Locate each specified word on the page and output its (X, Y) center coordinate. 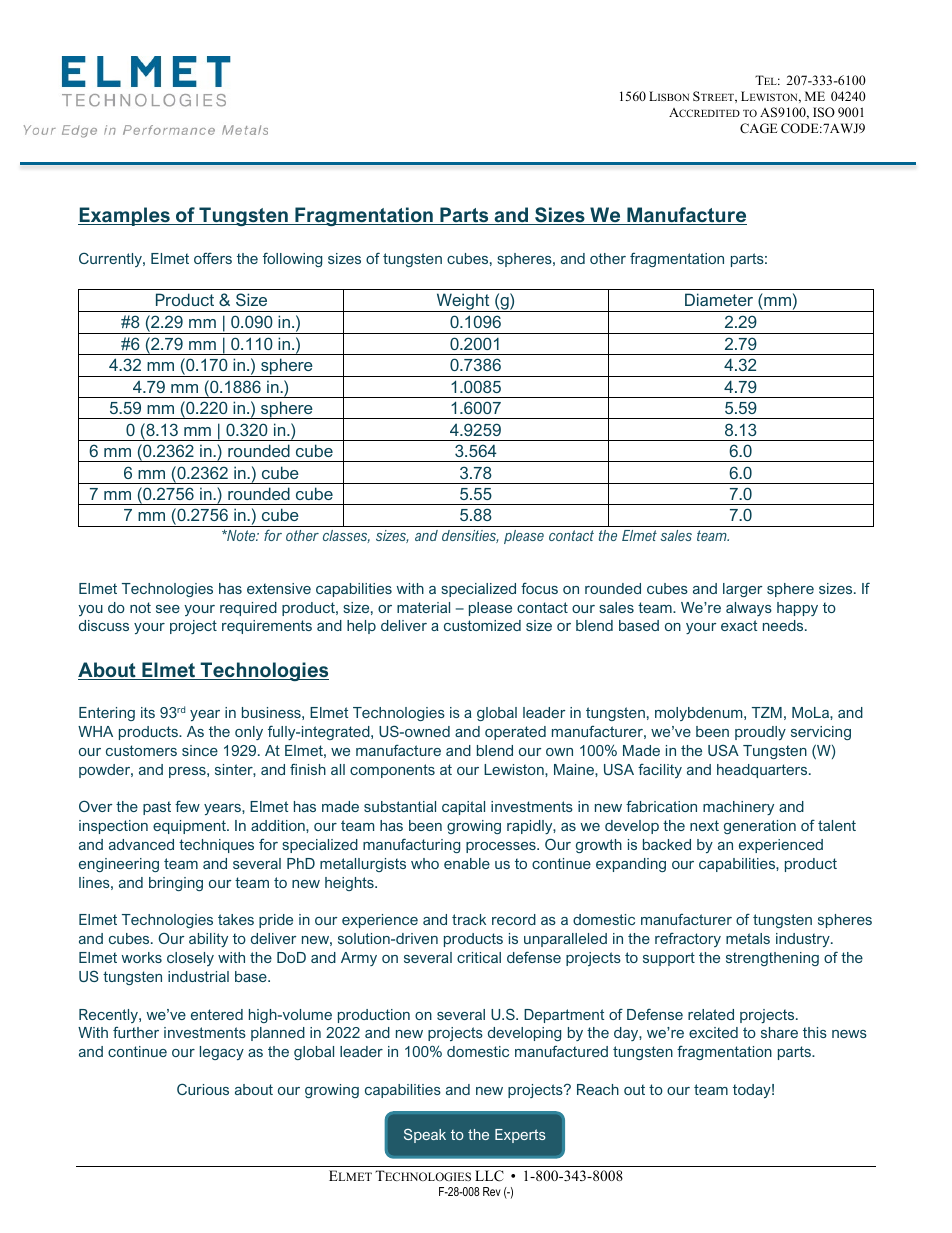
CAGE (759, 128)
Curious (203, 1089)
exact (739, 625)
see (168, 609)
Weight (463, 302)
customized (482, 625)
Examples (125, 216)
